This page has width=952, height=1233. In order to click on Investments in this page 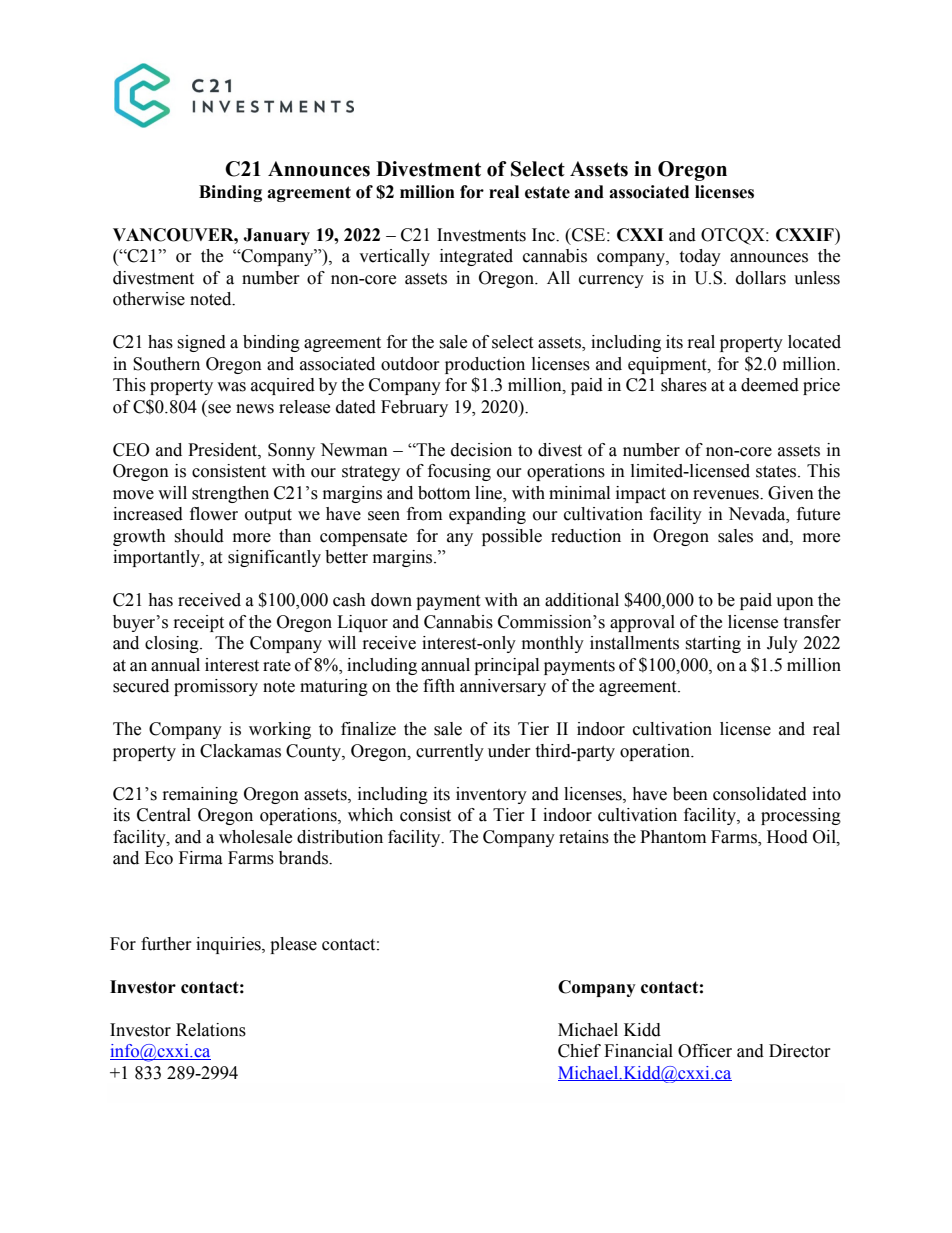, I will do `click(481, 235)`.
